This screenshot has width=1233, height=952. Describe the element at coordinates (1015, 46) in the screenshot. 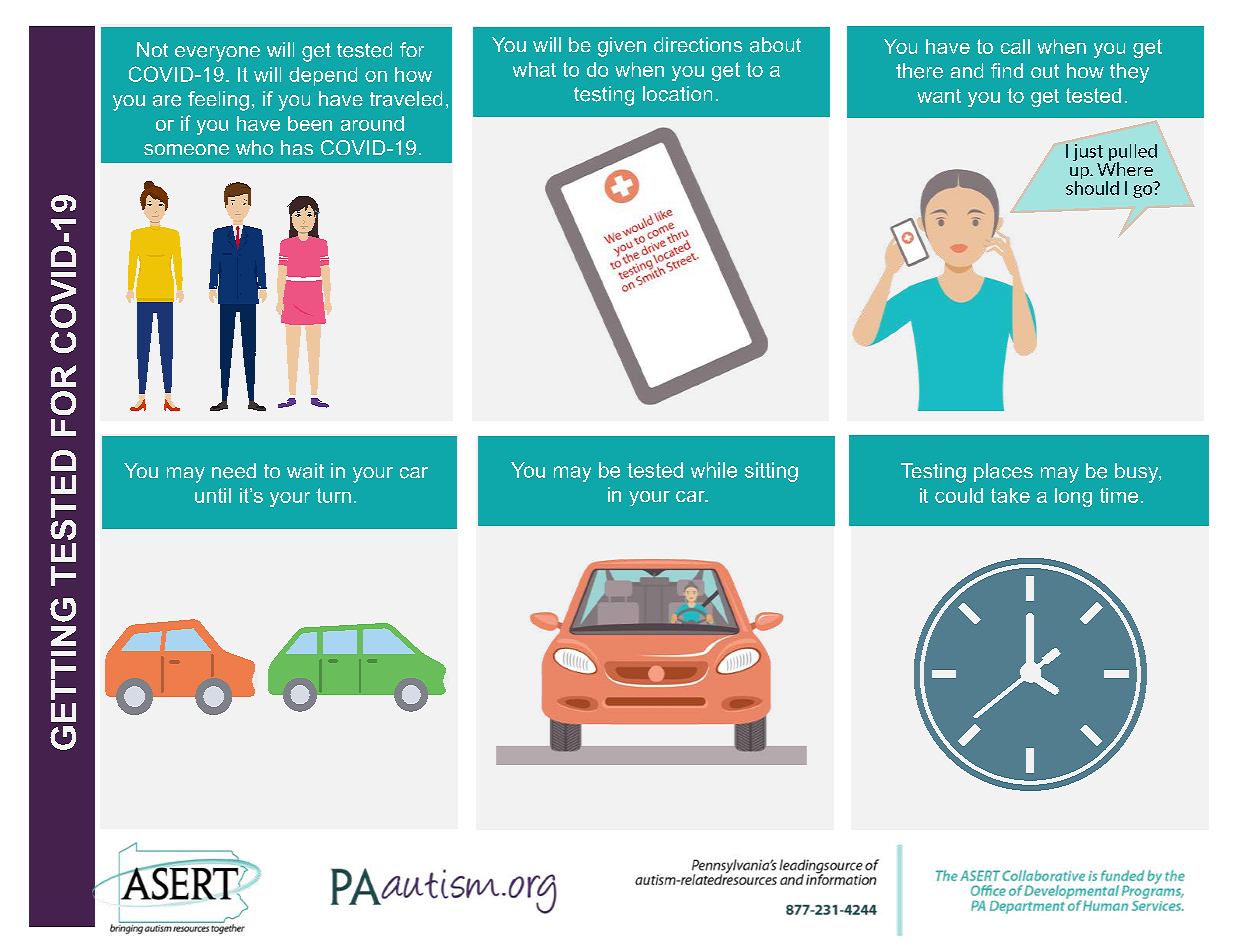

I see `call` at that location.
